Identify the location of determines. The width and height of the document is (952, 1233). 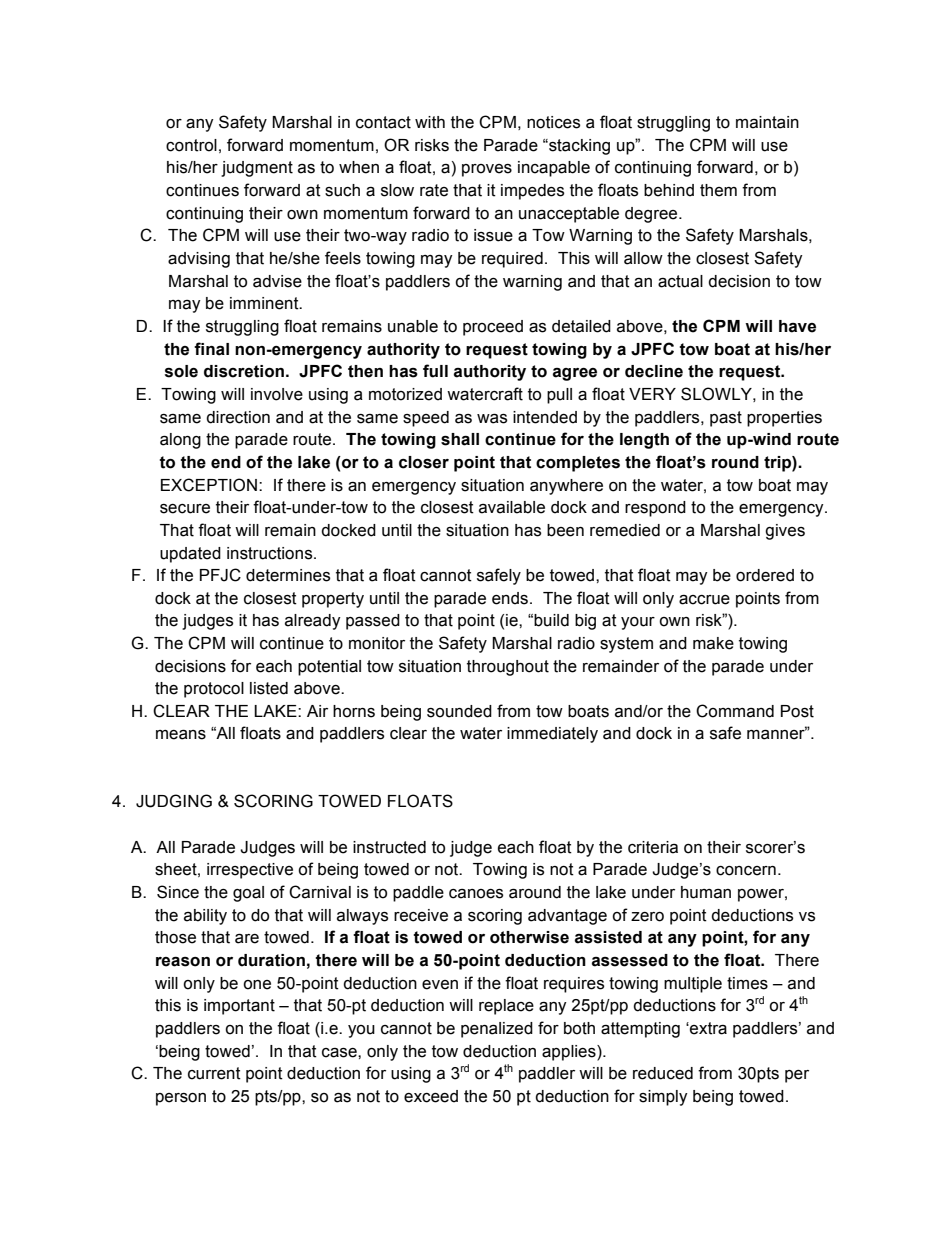
(288, 575).
